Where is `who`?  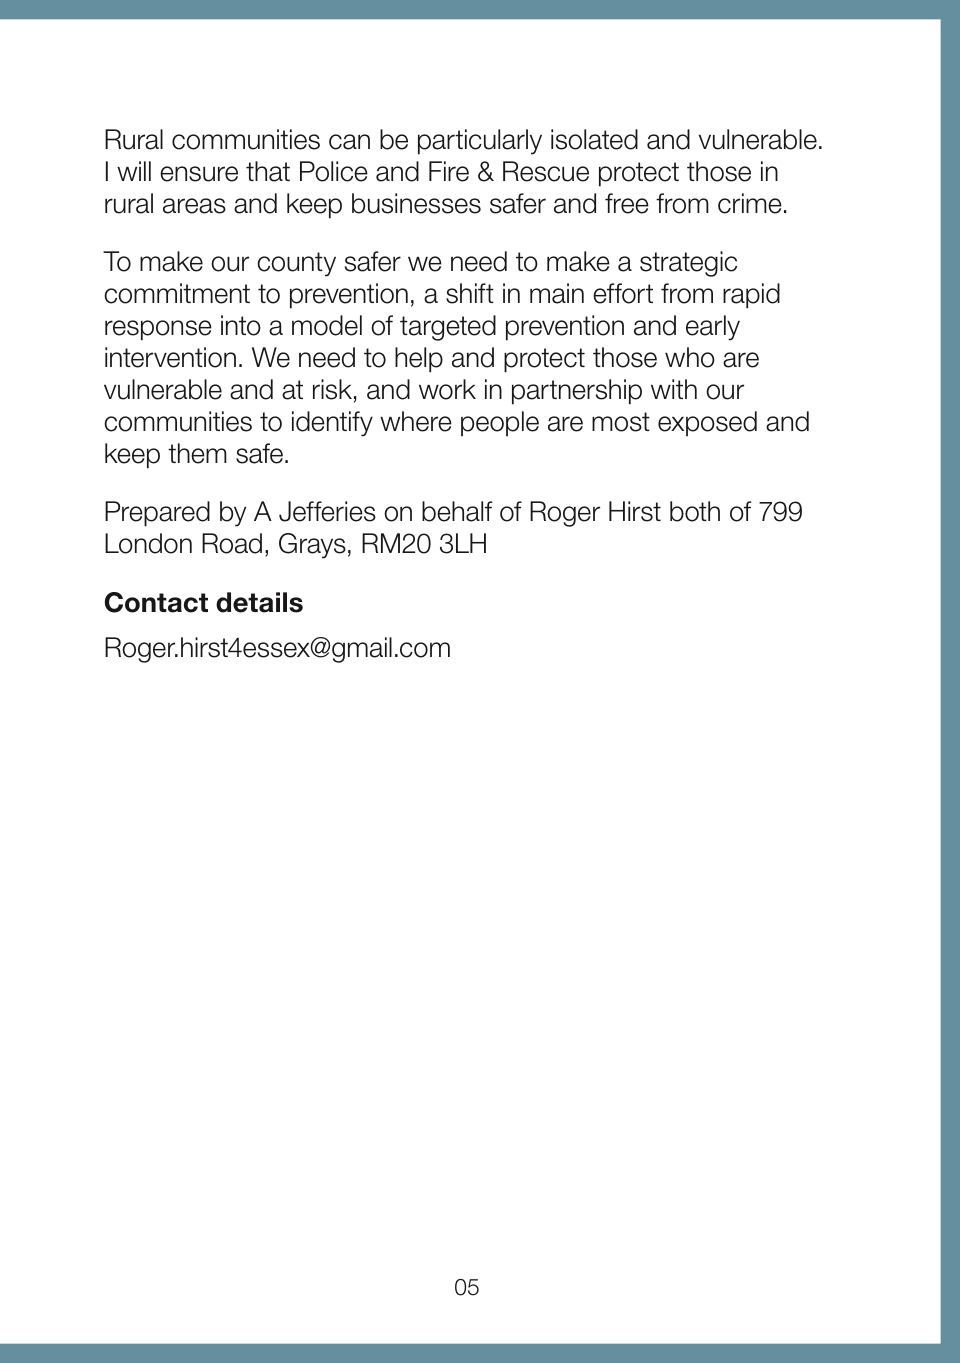 who is located at coordinates (690, 357).
